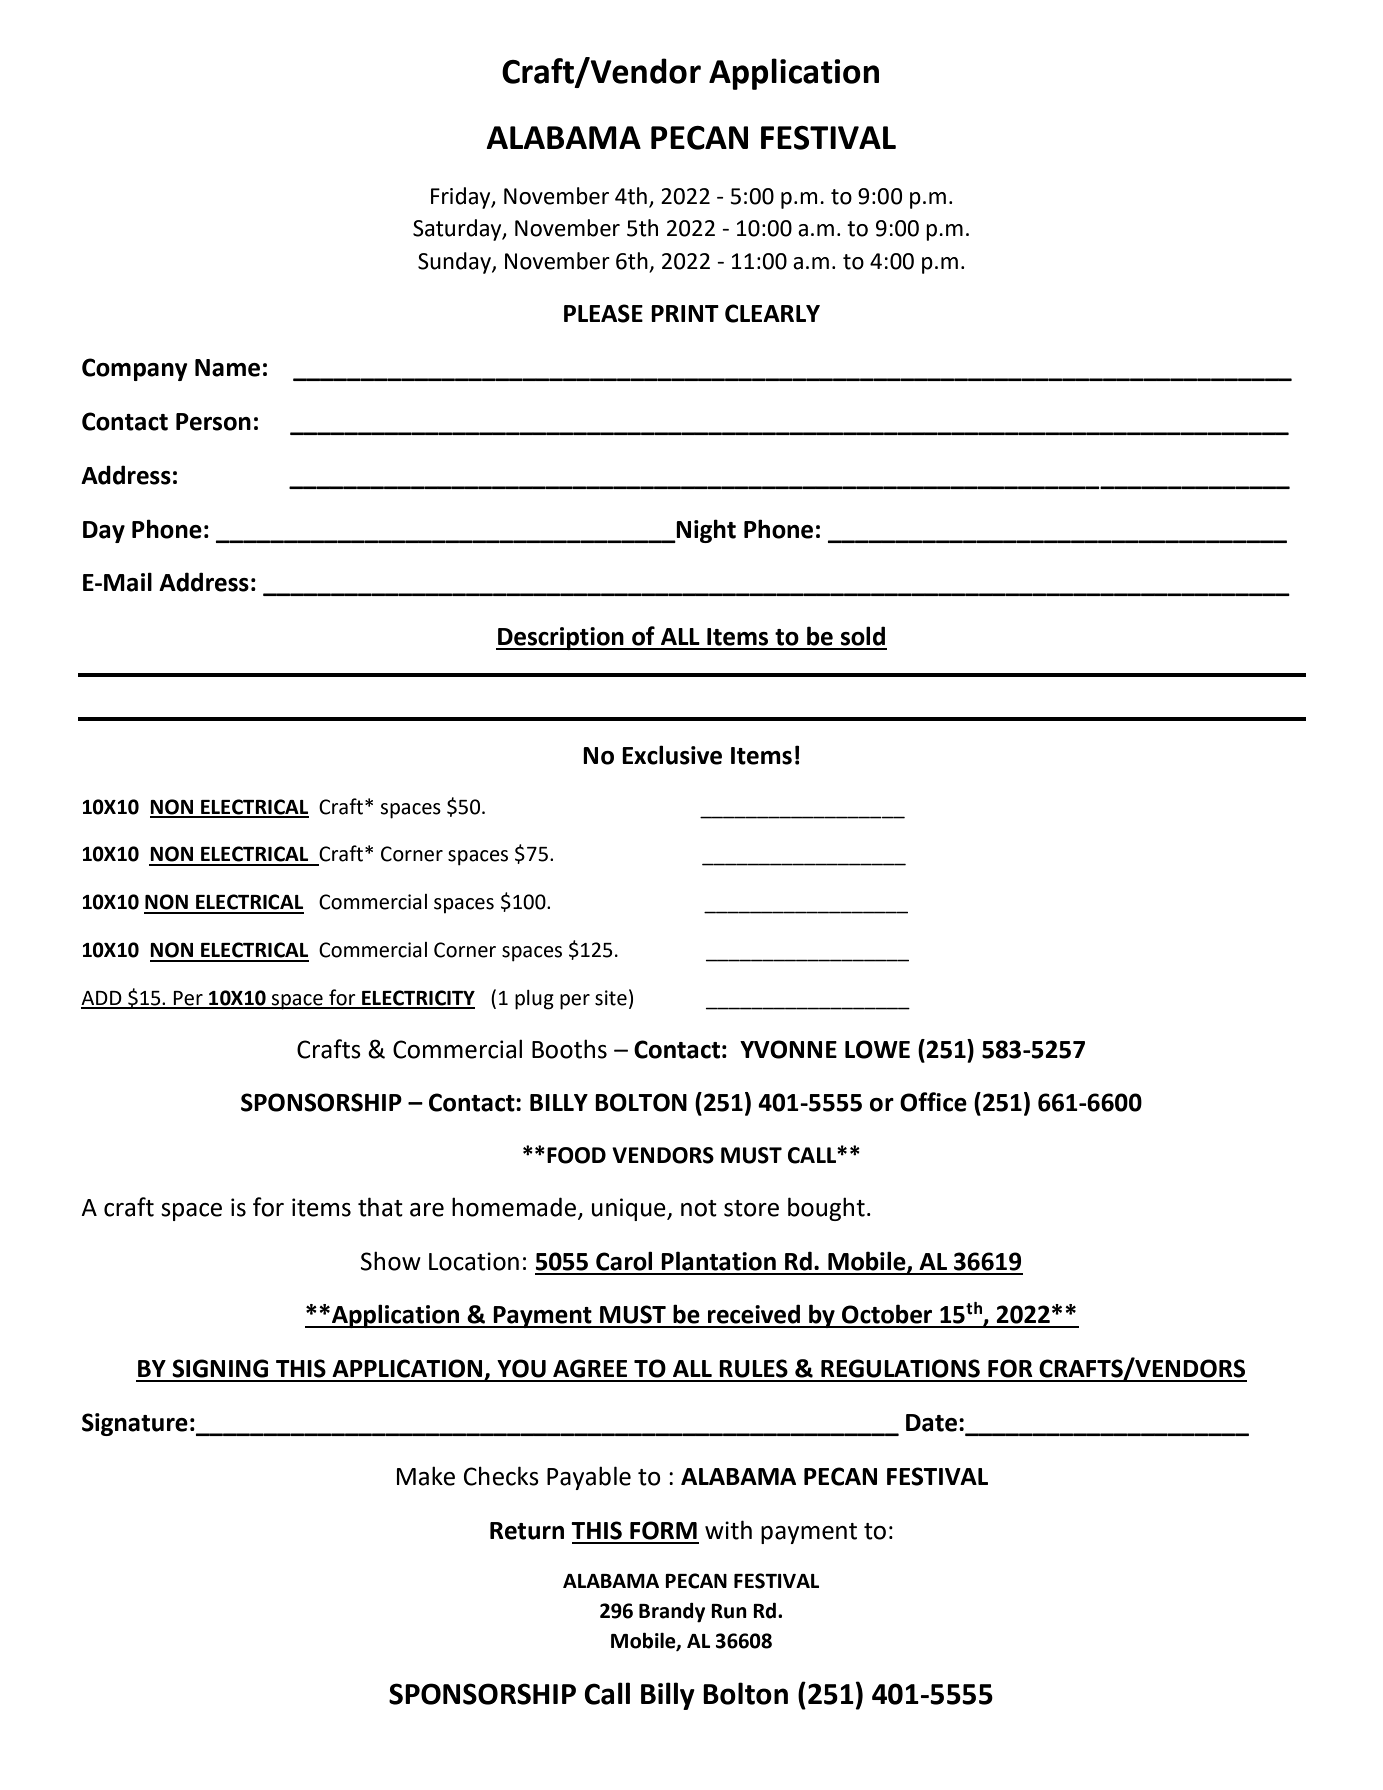 The image size is (1383, 1790). Describe the element at coordinates (729, 1611) in the image. I see `Run` at that location.
